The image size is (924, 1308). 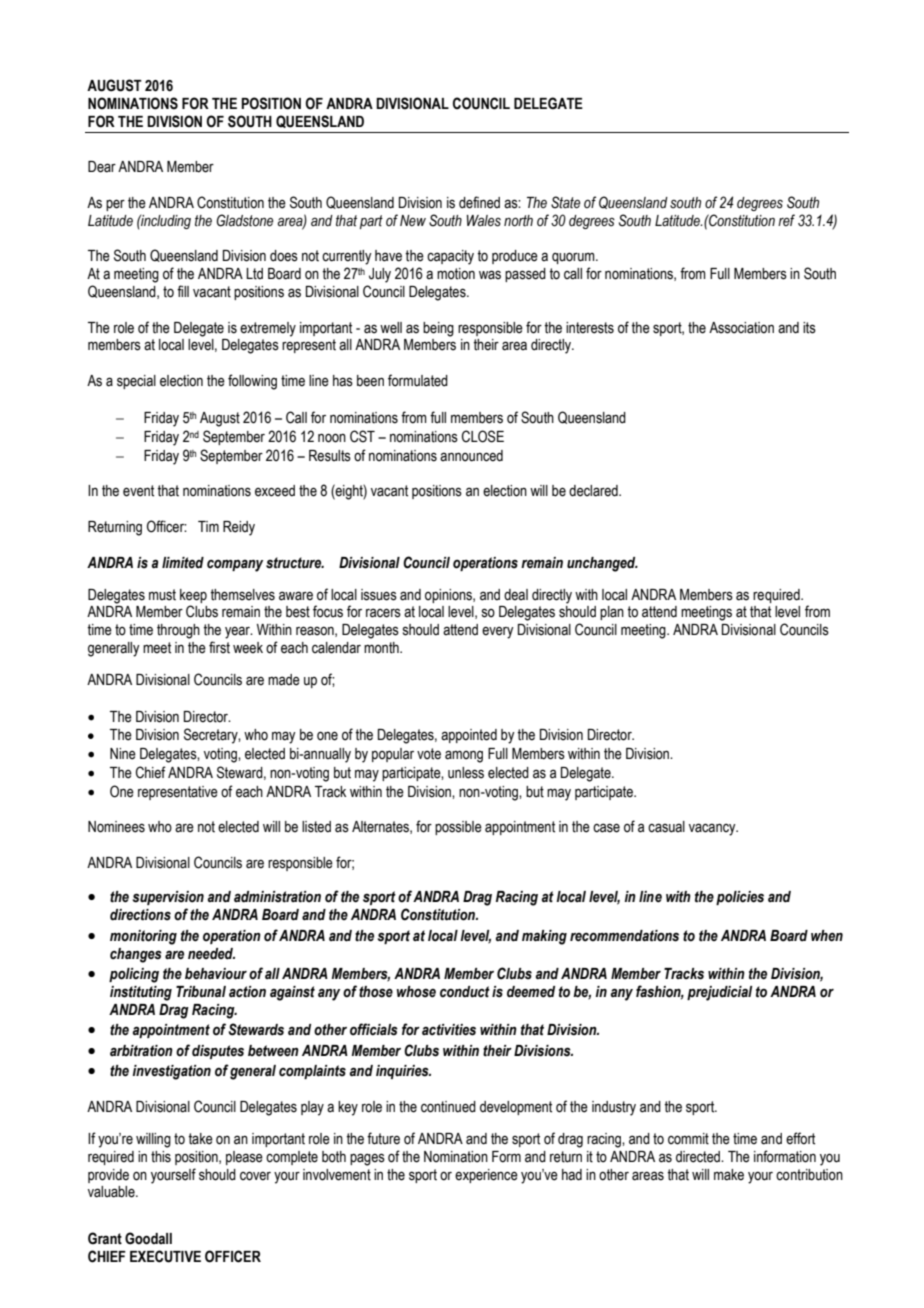 What do you see at coordinates (594, 491) in the screenshot?
I see `declared` at bounding box center [594, 491].
